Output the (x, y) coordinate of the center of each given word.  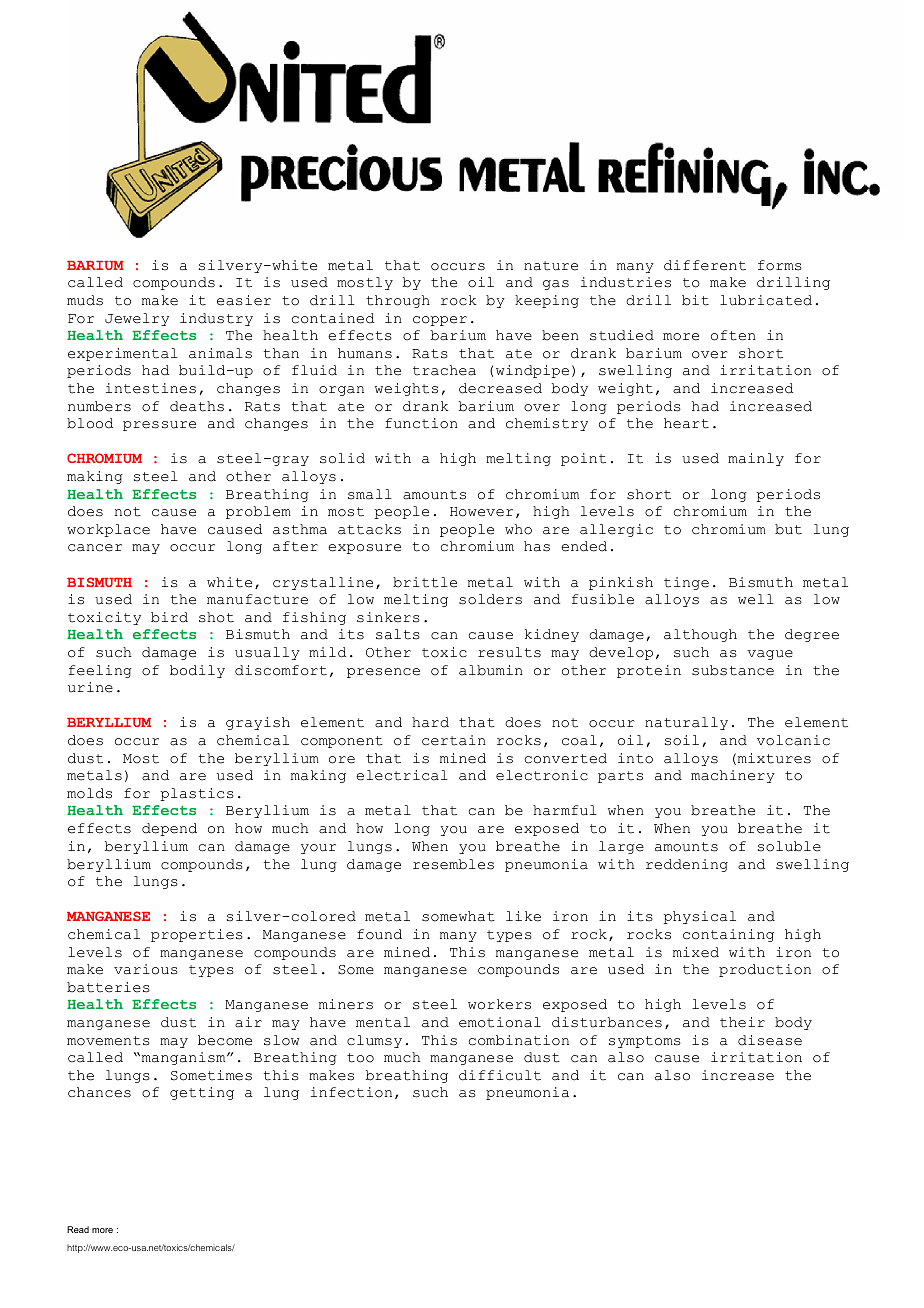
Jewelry (137, 319)
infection (351, 1092)
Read (78, 1229)
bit (695, 300)
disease (770, 1040)
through (398, 301)
